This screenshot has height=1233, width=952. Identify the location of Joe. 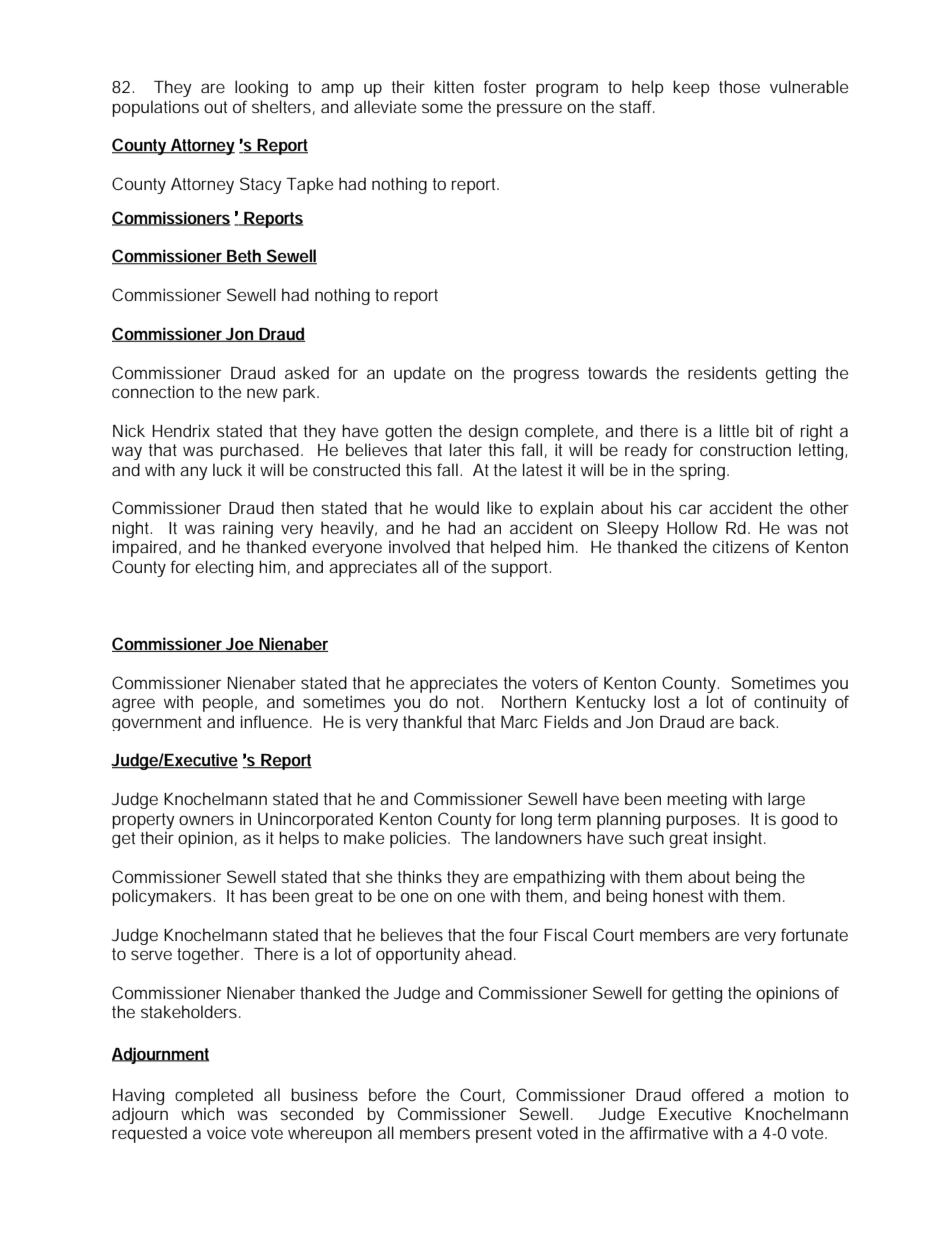
(241, 645).
